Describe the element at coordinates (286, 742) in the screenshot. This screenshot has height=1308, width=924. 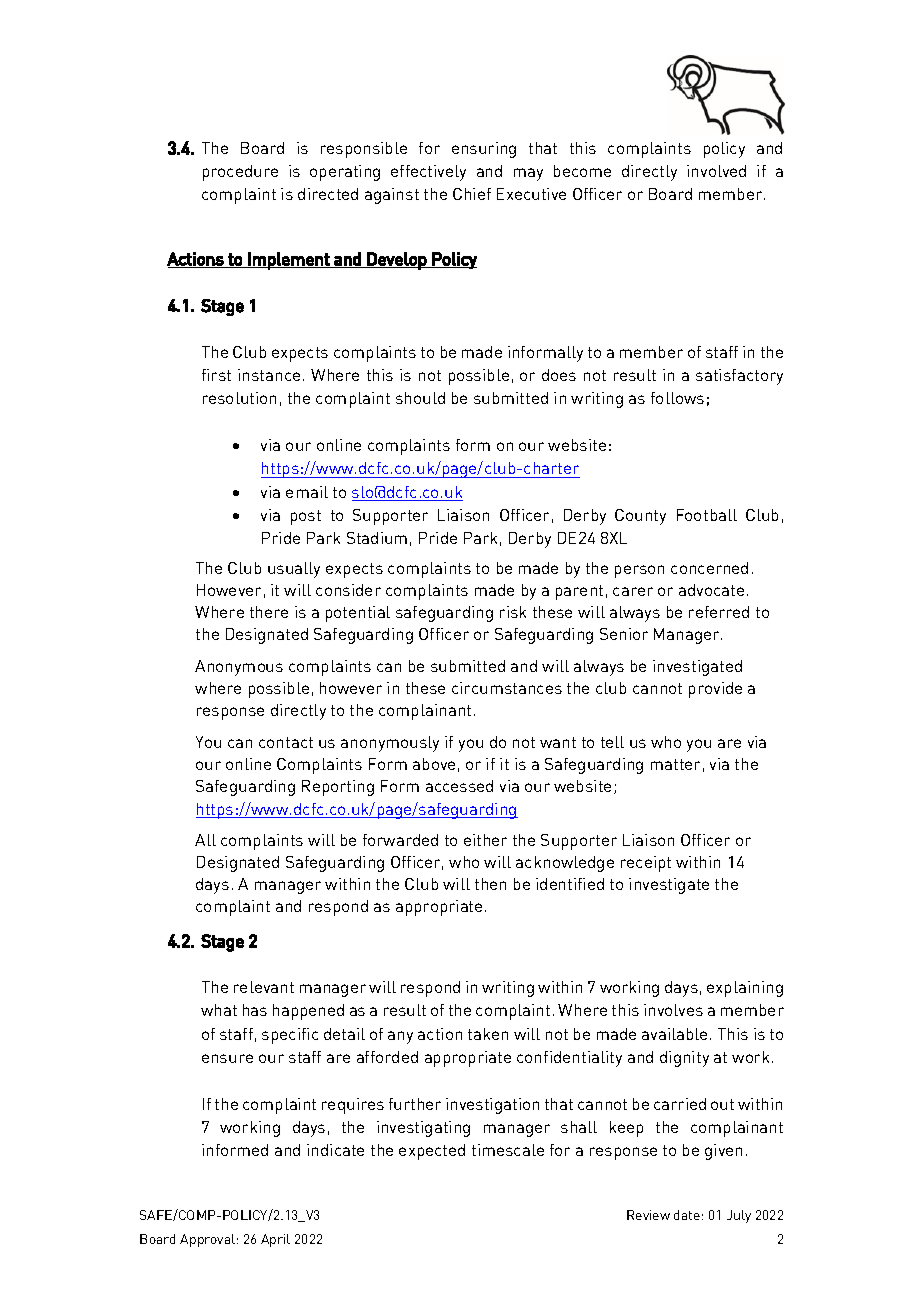
I see `contact` at that location.
